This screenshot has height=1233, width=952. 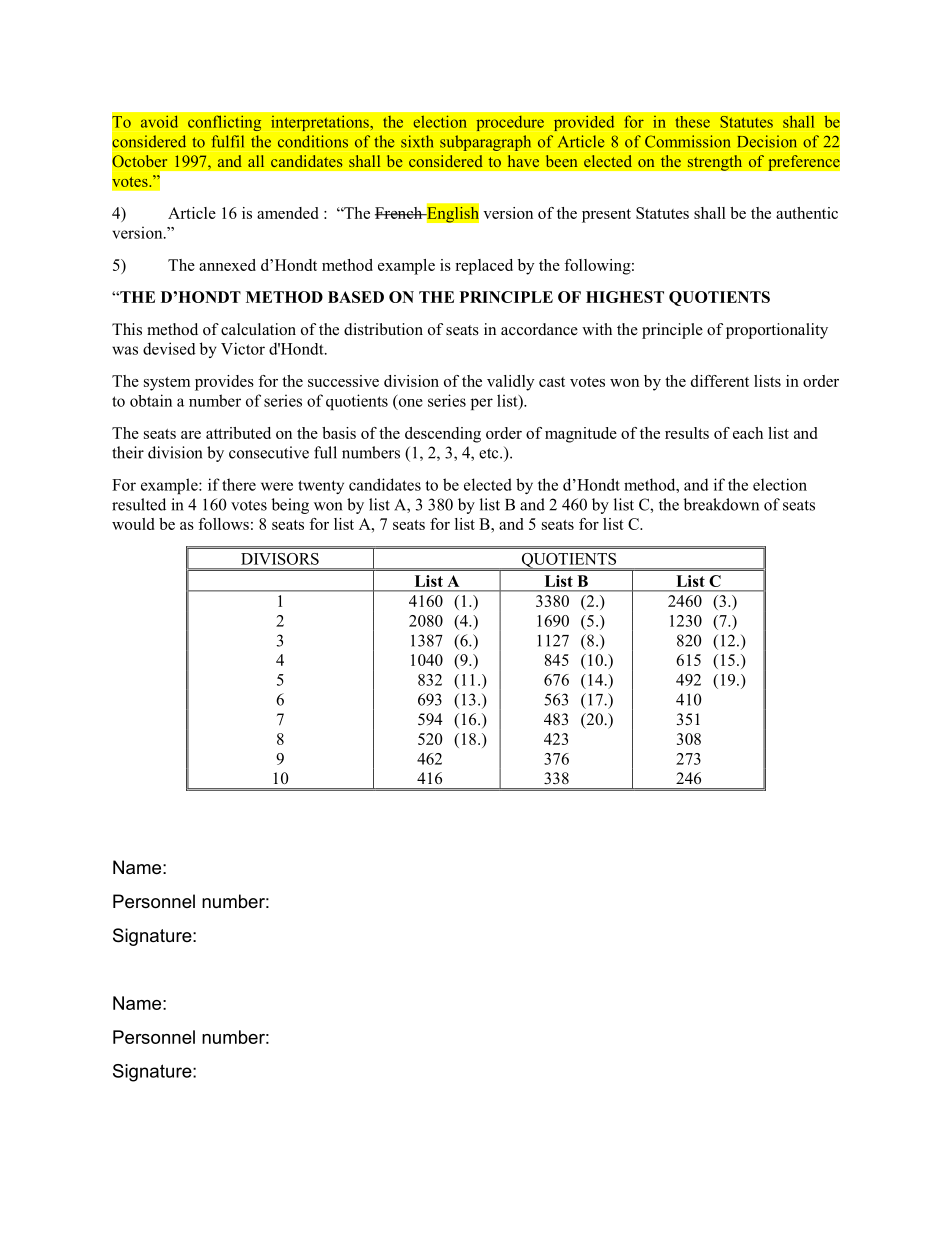 What do you see at coordinates (227, 141) in the screenshot?
I see `fulfil` at bounding box center [227, 141].
